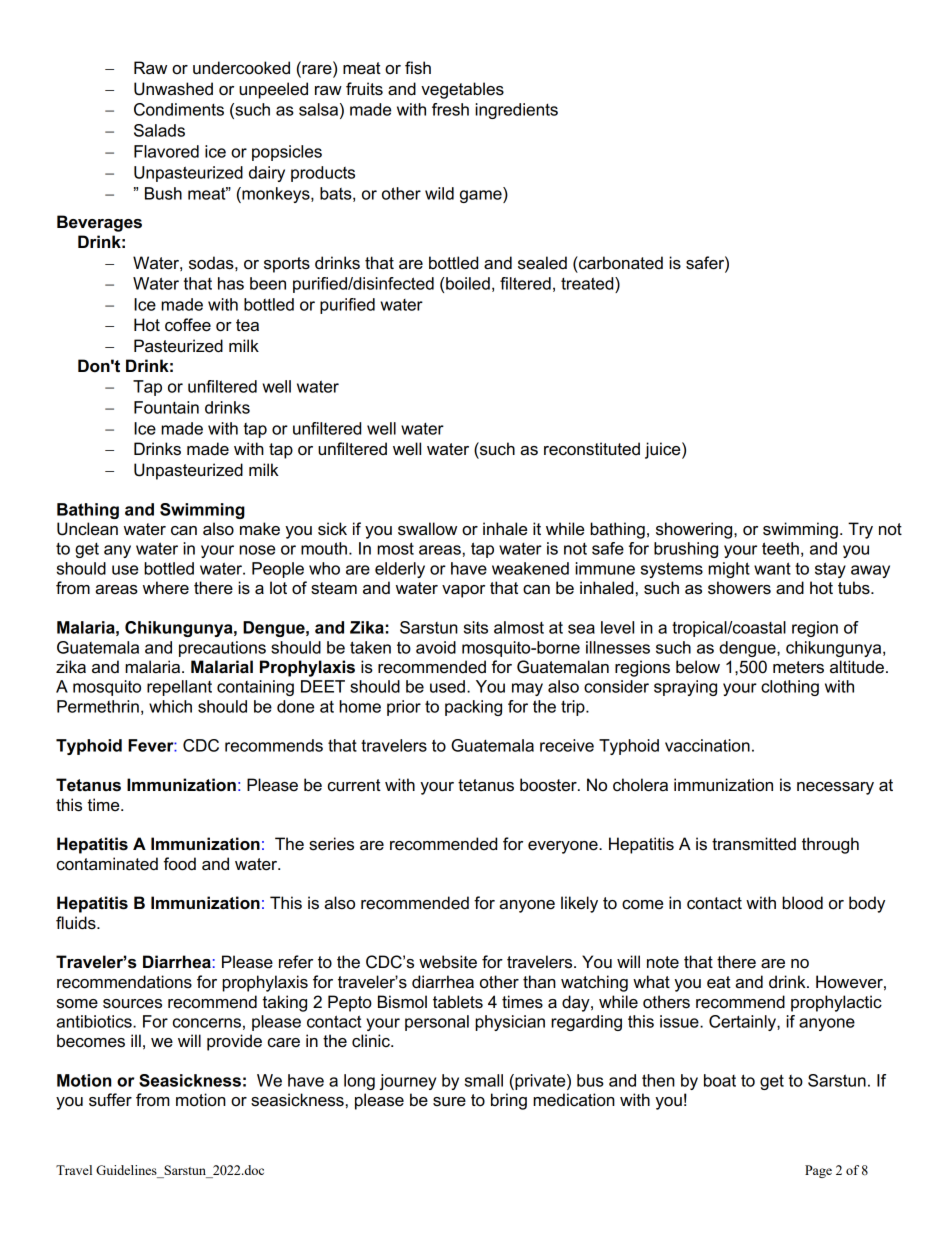  What do you see at coordinates (695, 530) in the page?
I see `showering` at bounding box center [695, 530].
